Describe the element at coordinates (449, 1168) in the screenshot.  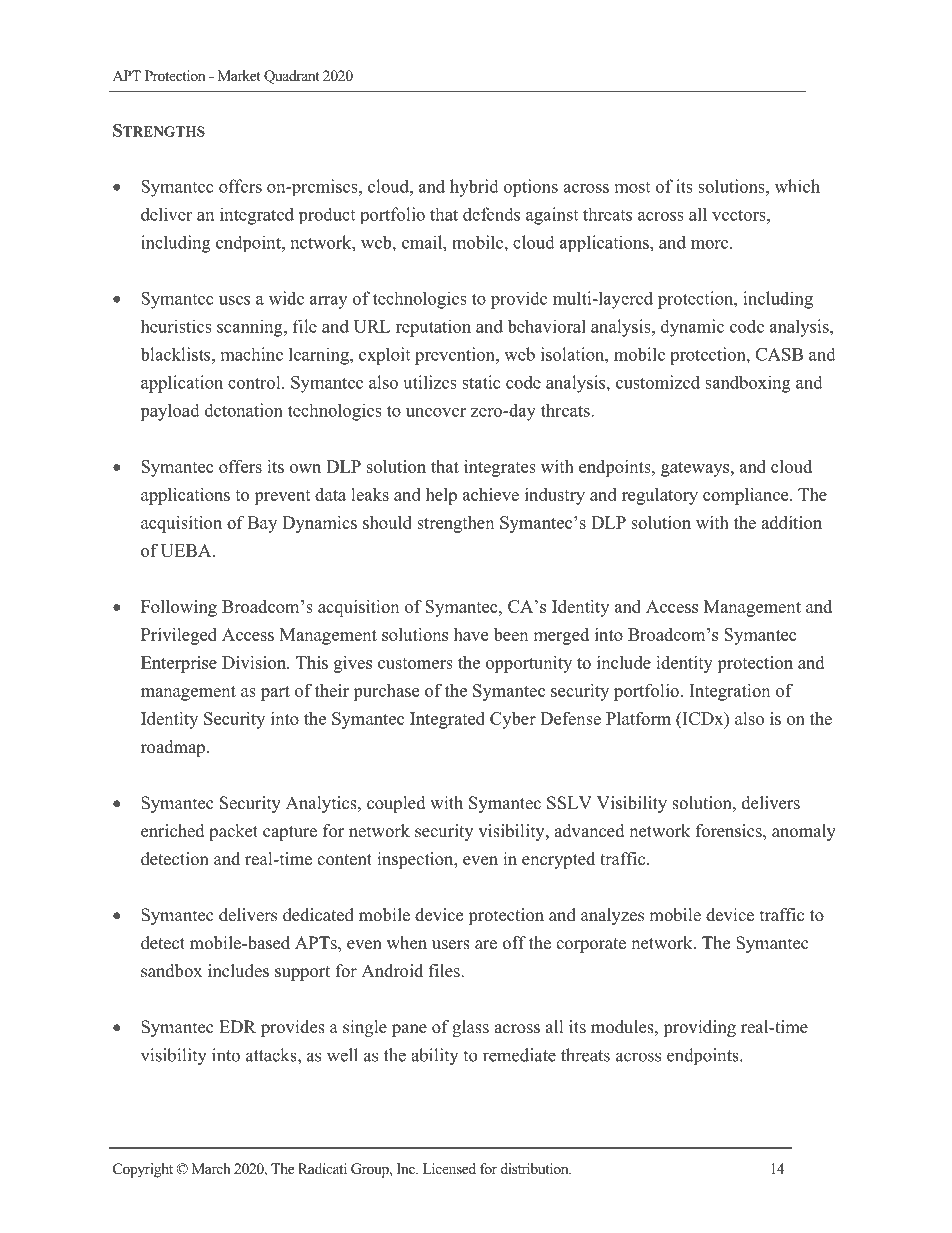
I see `Licensed` at that location.
